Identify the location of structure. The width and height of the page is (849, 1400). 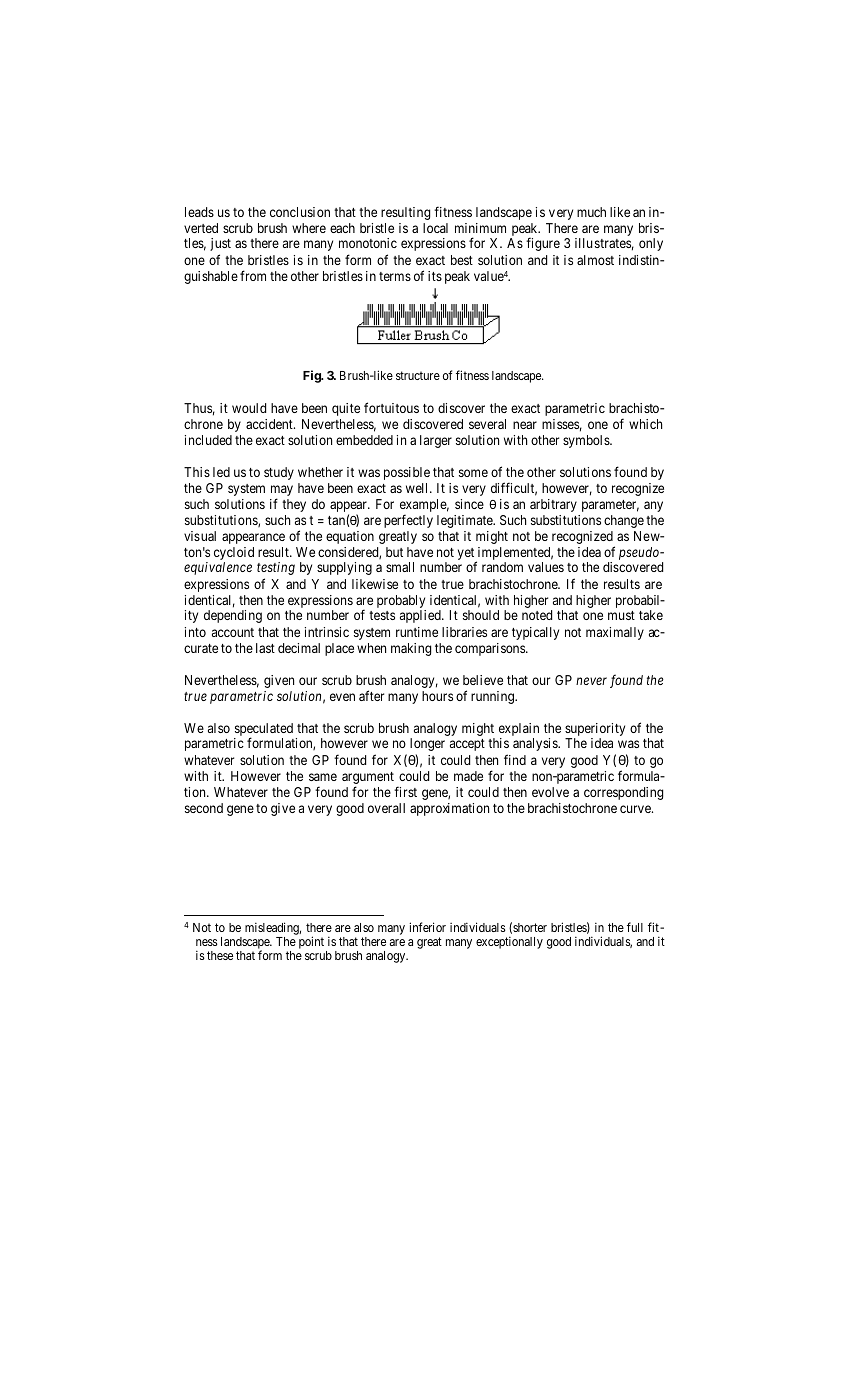
(418, 375).
